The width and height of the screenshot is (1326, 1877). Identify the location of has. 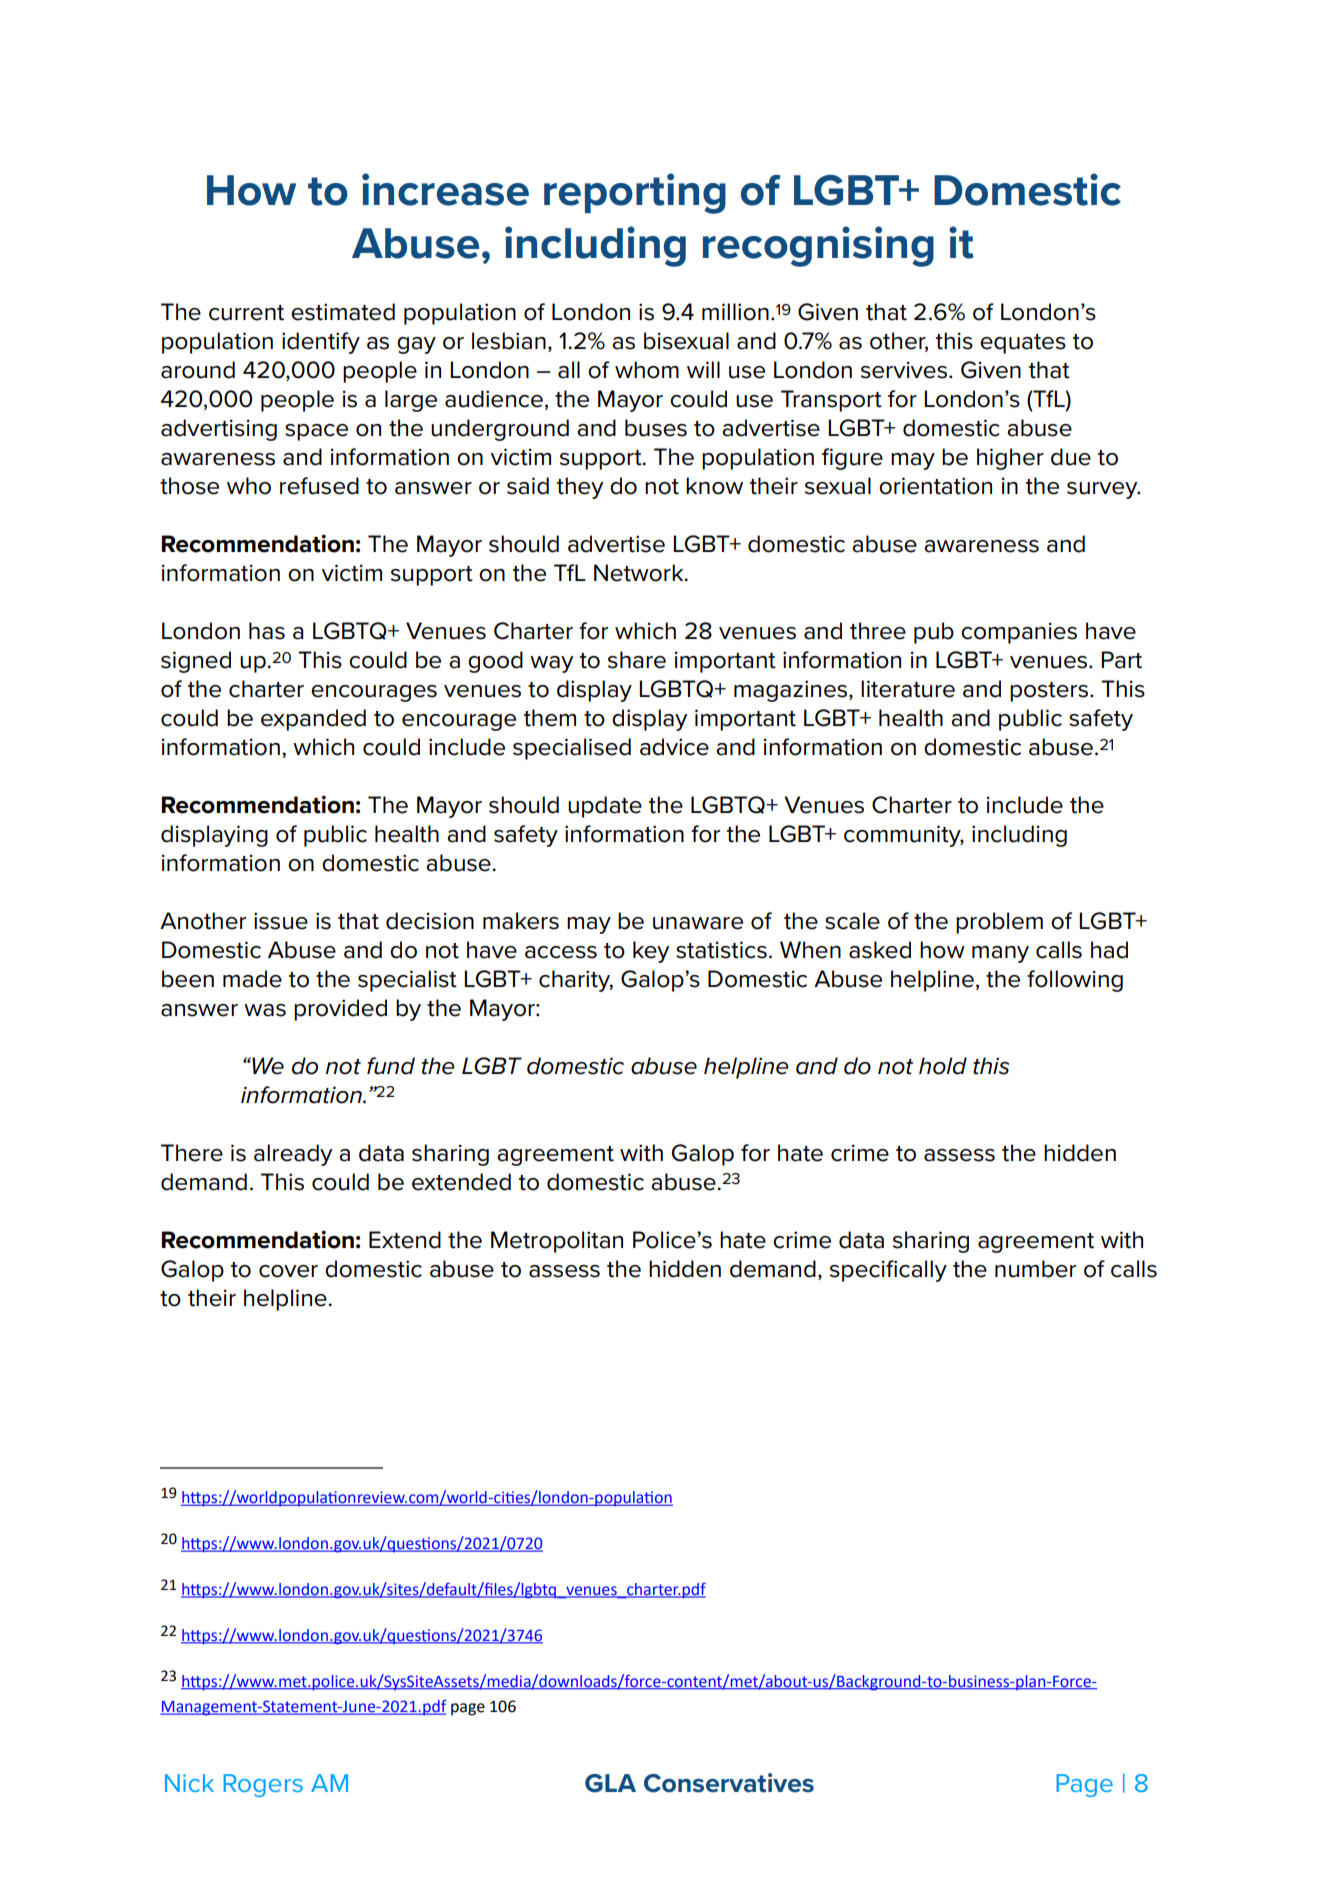
(267, 631).
